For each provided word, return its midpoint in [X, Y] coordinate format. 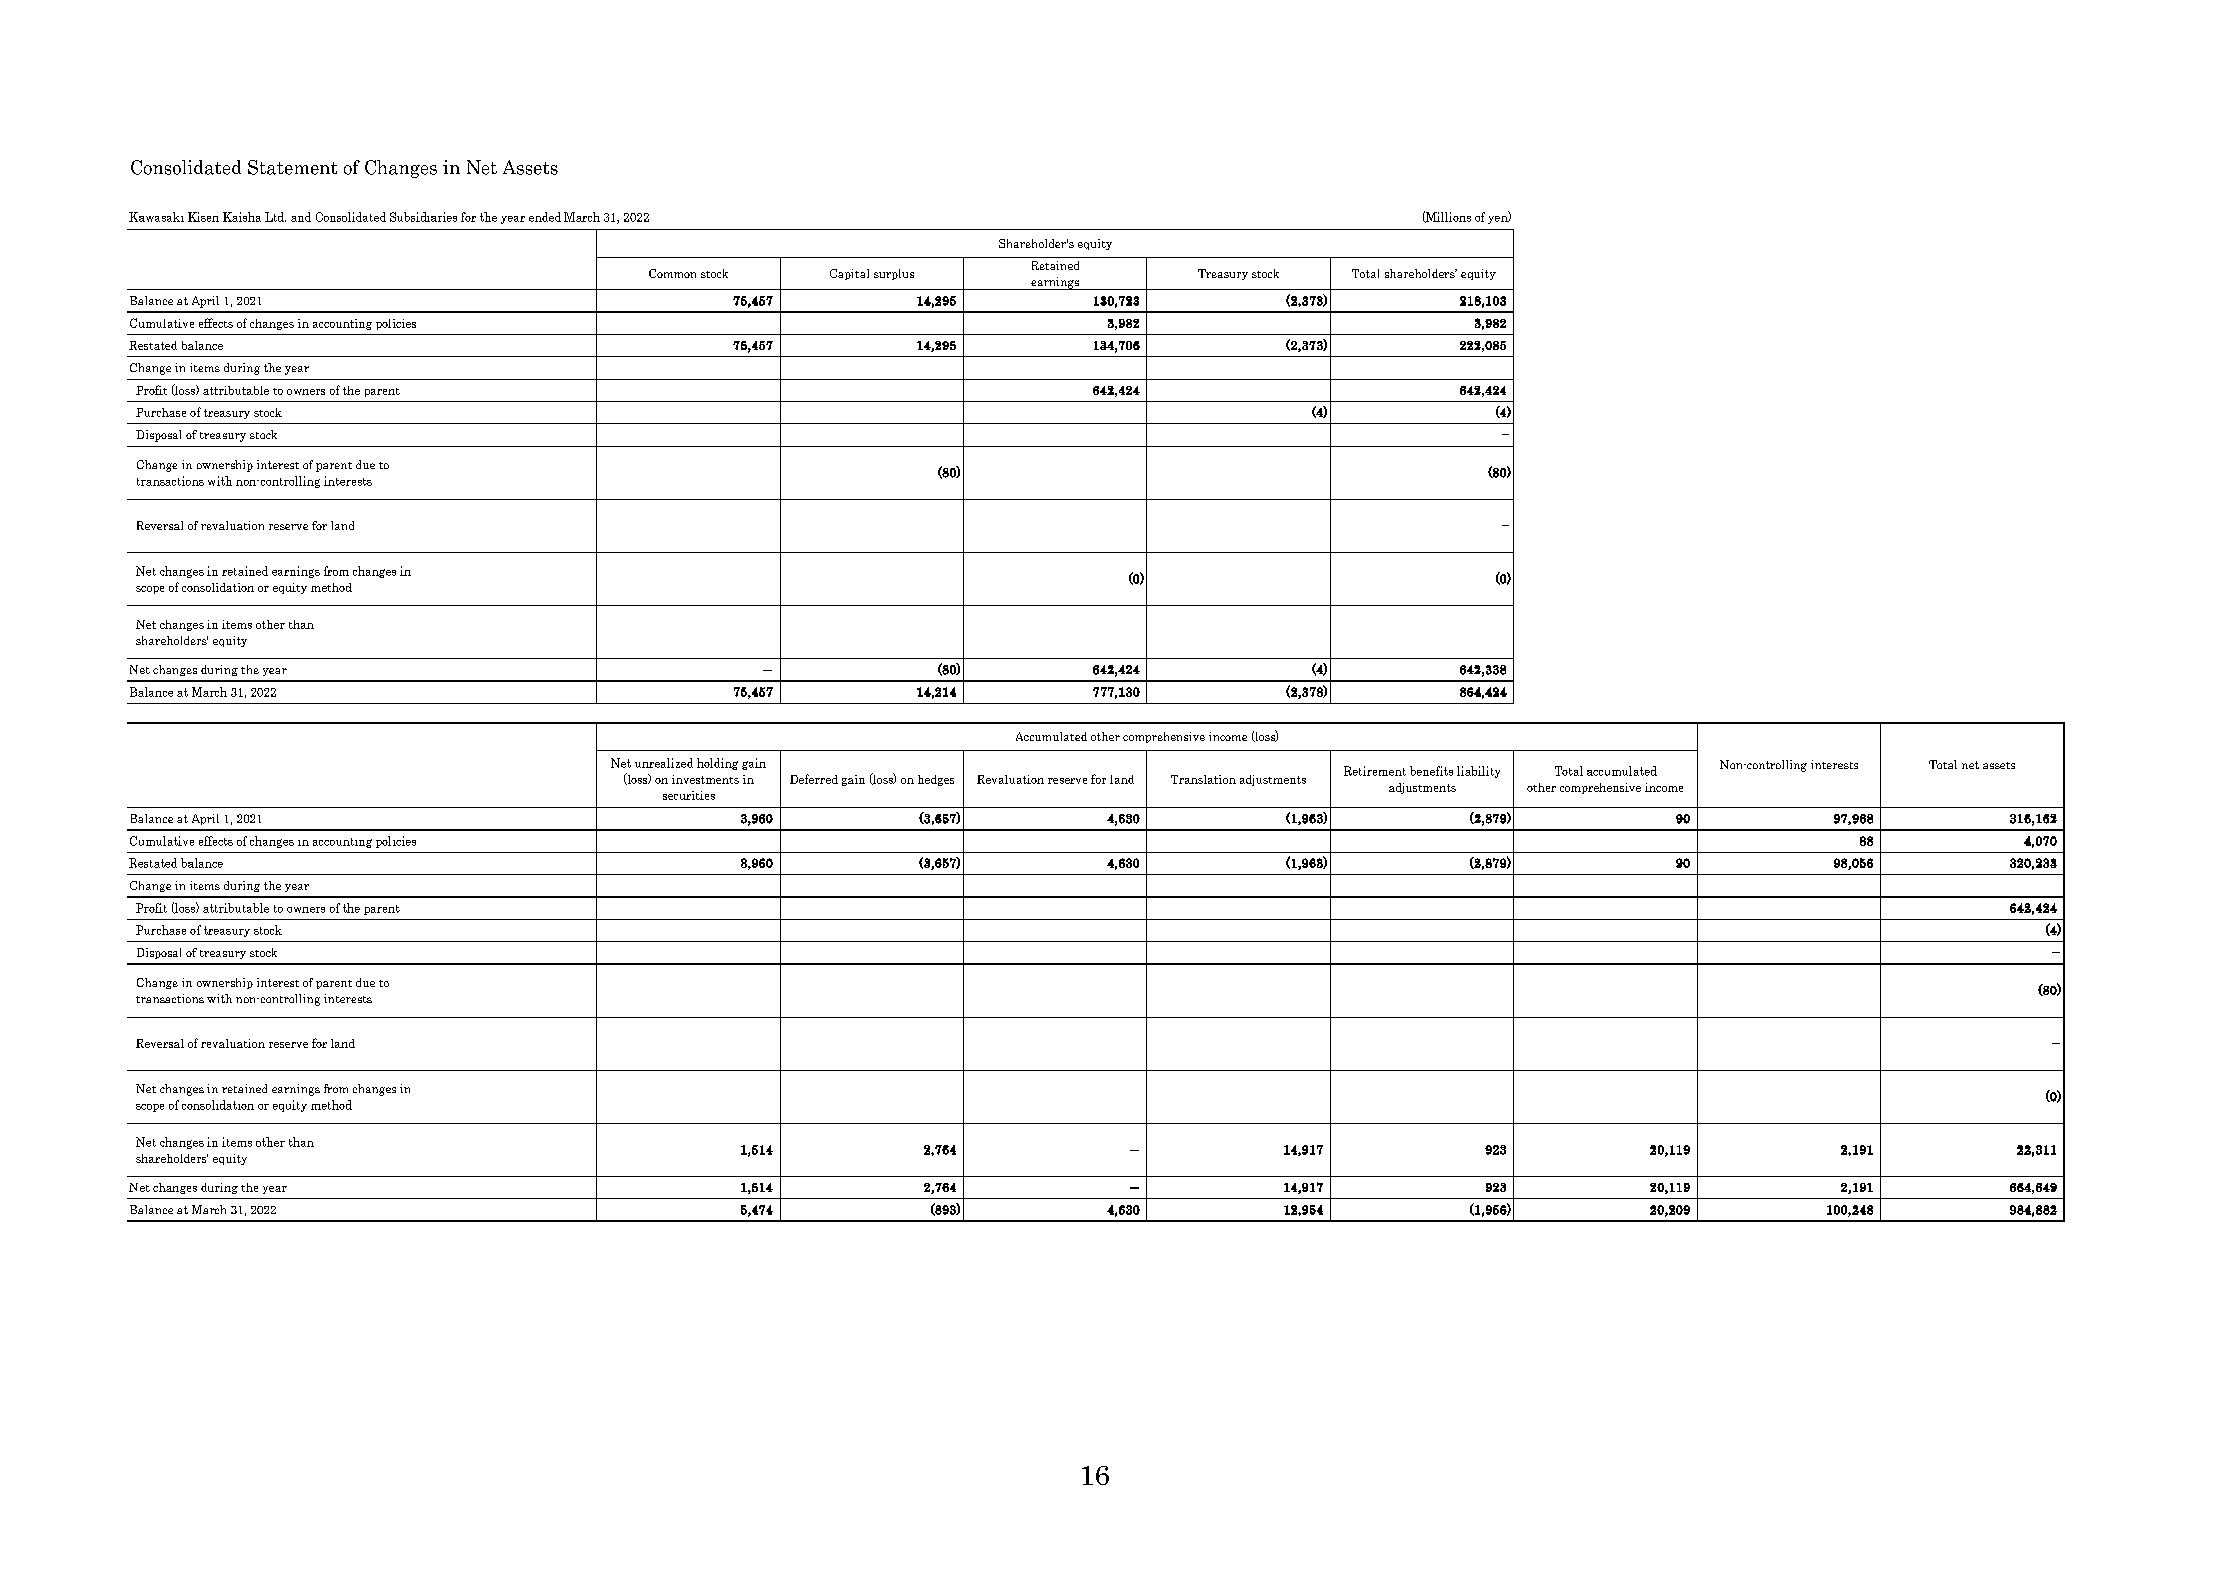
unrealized [664, 763]
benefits [1431, 771]
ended [545, 217]
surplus [894, 274]
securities [689, 795]
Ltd [275, 217]
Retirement [1375, 771]
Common [672, 273]
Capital [849, 274]
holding [717, 764]
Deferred [814, 779]
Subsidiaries [423, 217]
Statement [292, 167]
